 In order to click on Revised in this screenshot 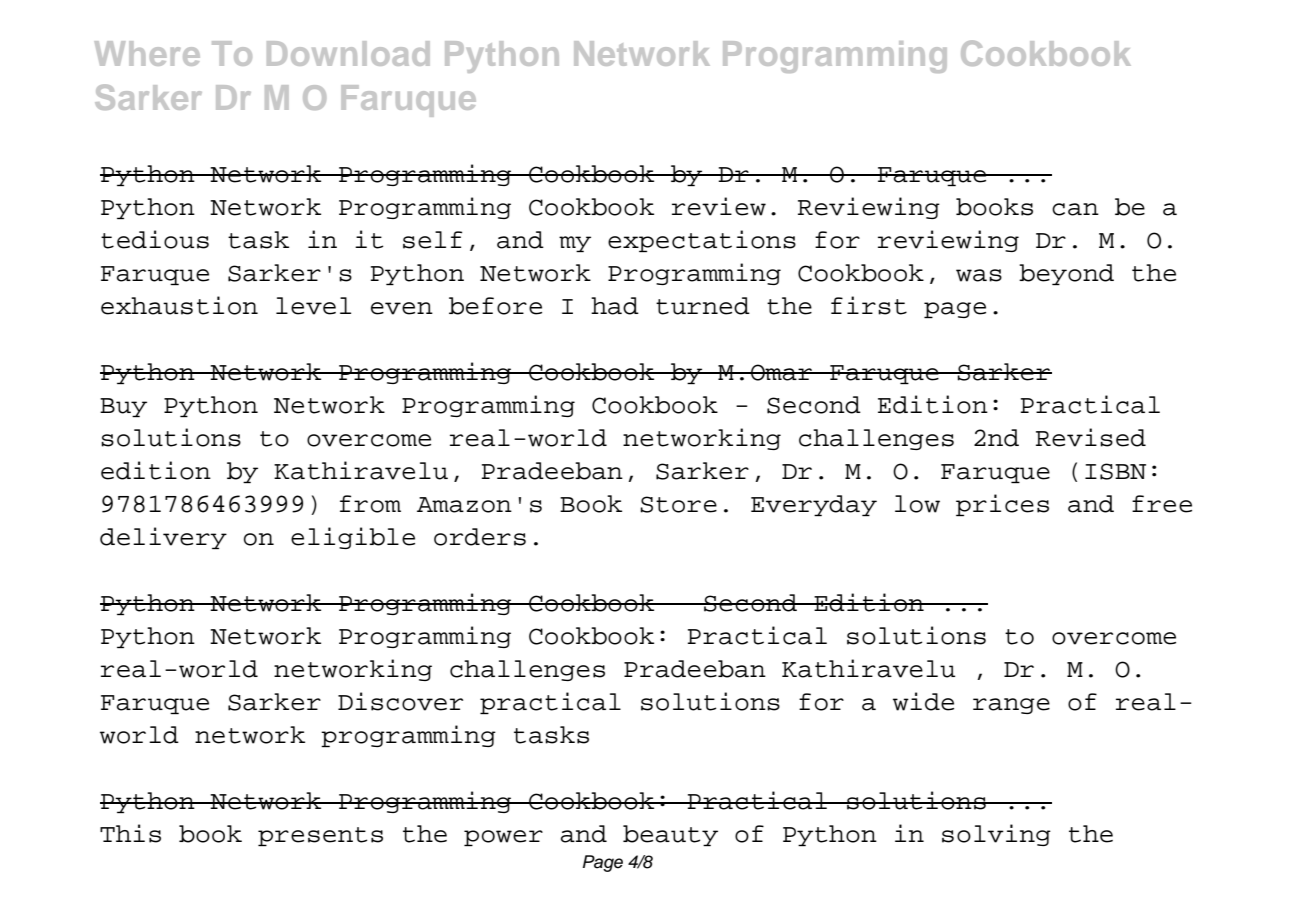, I will do `click(1091, 437)`.
